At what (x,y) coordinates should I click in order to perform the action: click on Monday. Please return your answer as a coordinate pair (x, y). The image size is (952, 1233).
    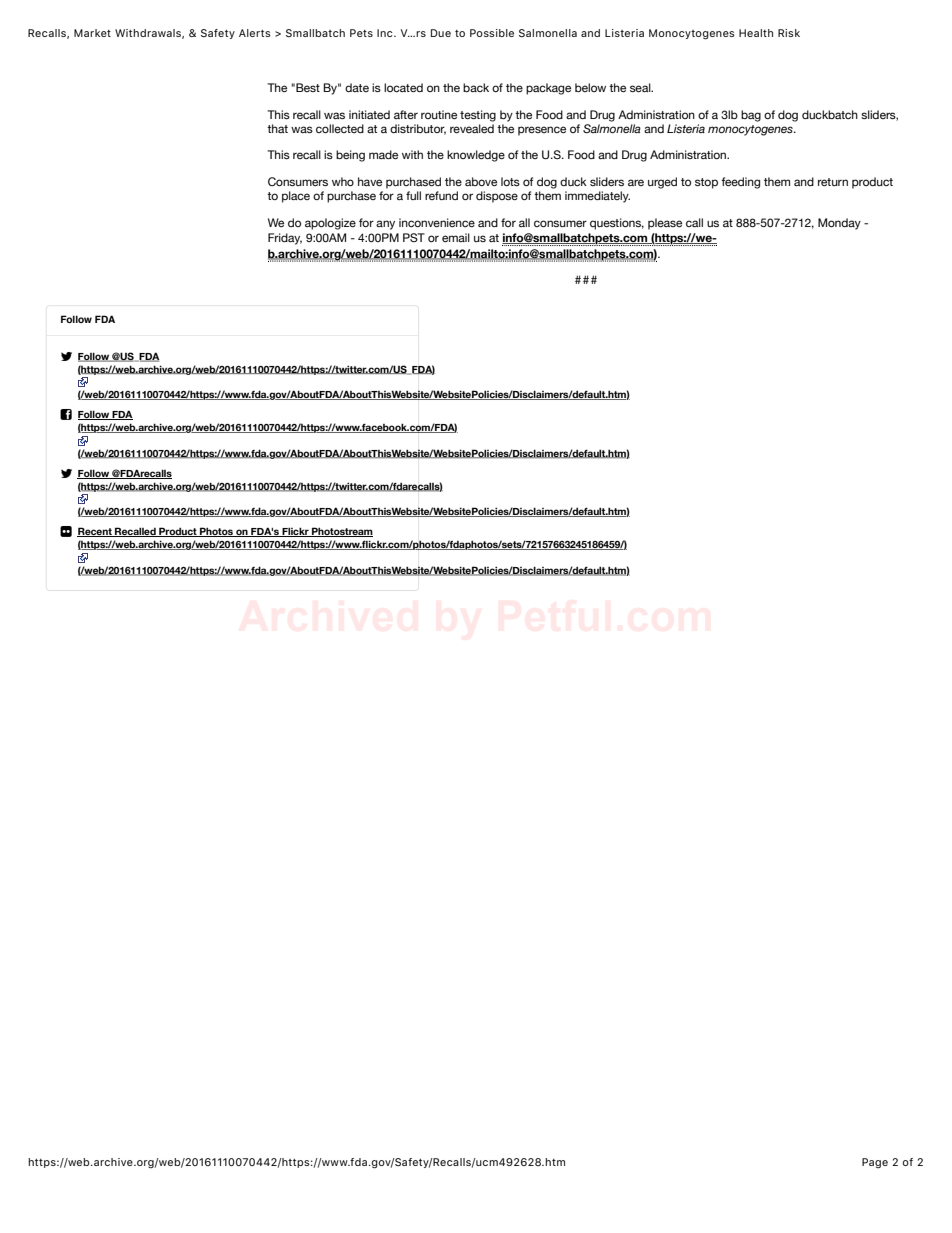
    Looking at the image, I should click on (839, 224).
